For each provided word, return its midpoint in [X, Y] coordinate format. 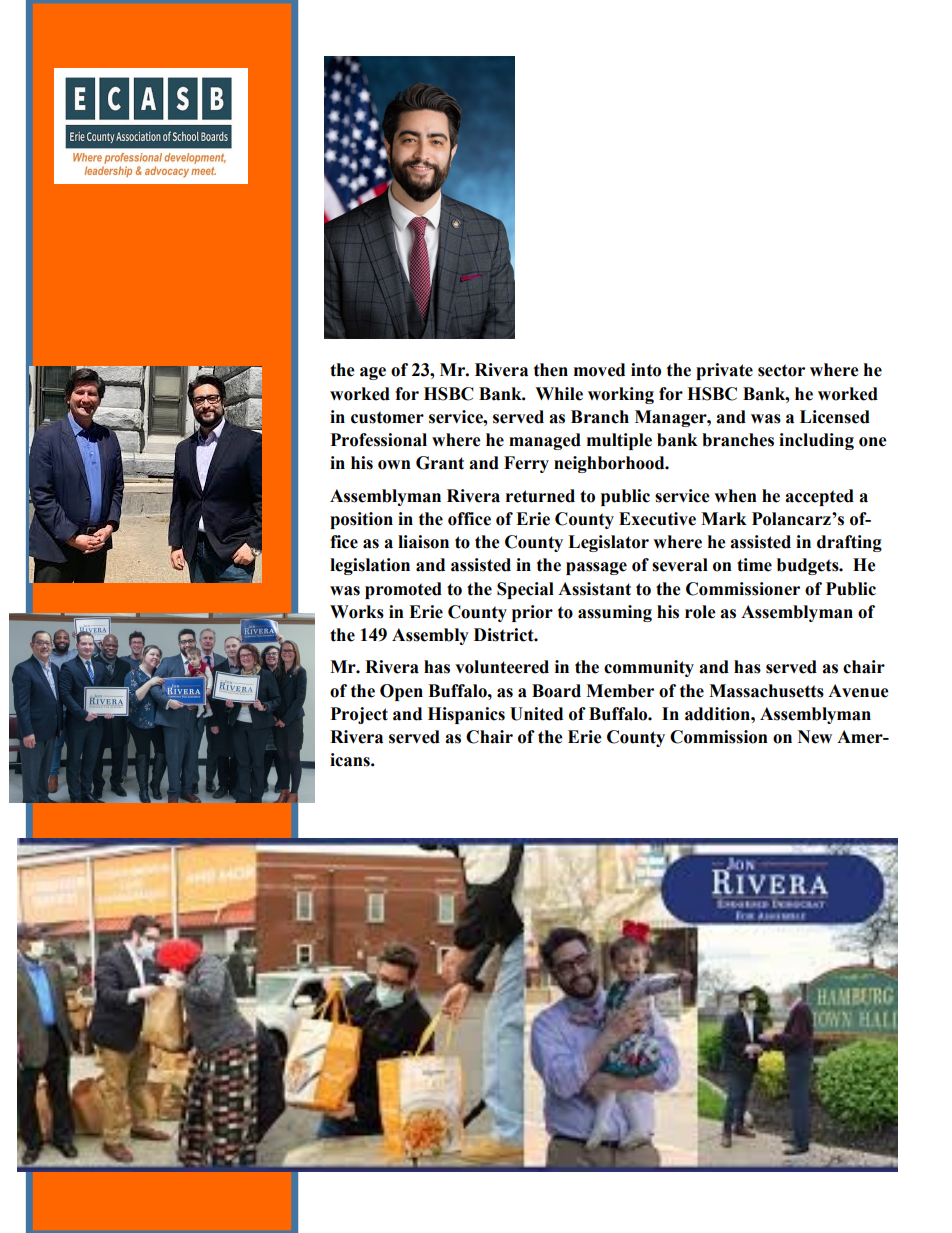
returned [540, 496]
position [361, 520]
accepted [819, 497]
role [700, 612]
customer [387, 417]
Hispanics [466, 715]
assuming [615, 613]
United [536, 714]
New [815, 737]
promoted [403, 590]
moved [599, 370]
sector [781, 370]
